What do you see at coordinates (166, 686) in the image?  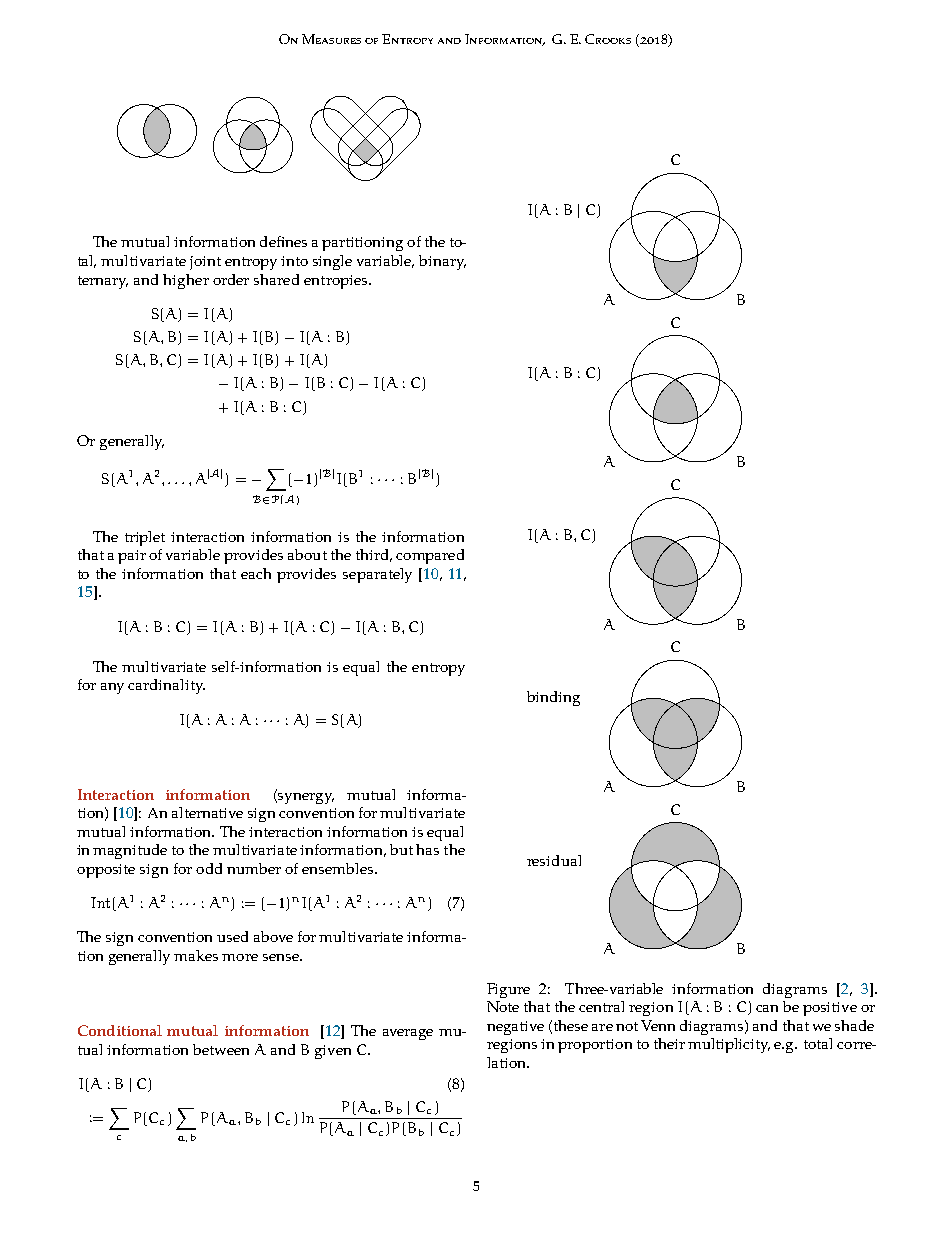 I see `cardinality` at bounding box center [166, 686].
